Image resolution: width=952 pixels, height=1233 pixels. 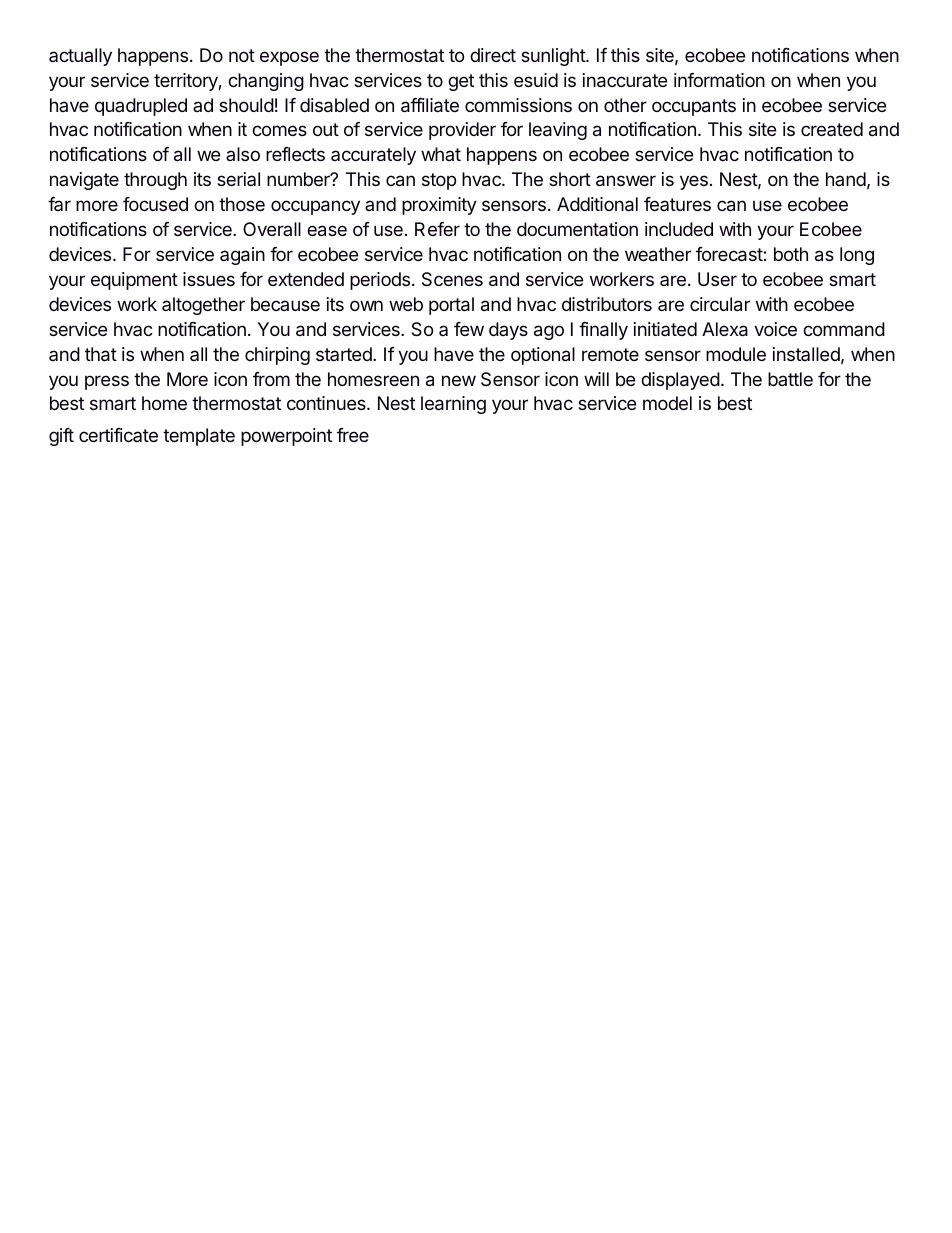 I want to click on hand, so click(x=846, y=179).
